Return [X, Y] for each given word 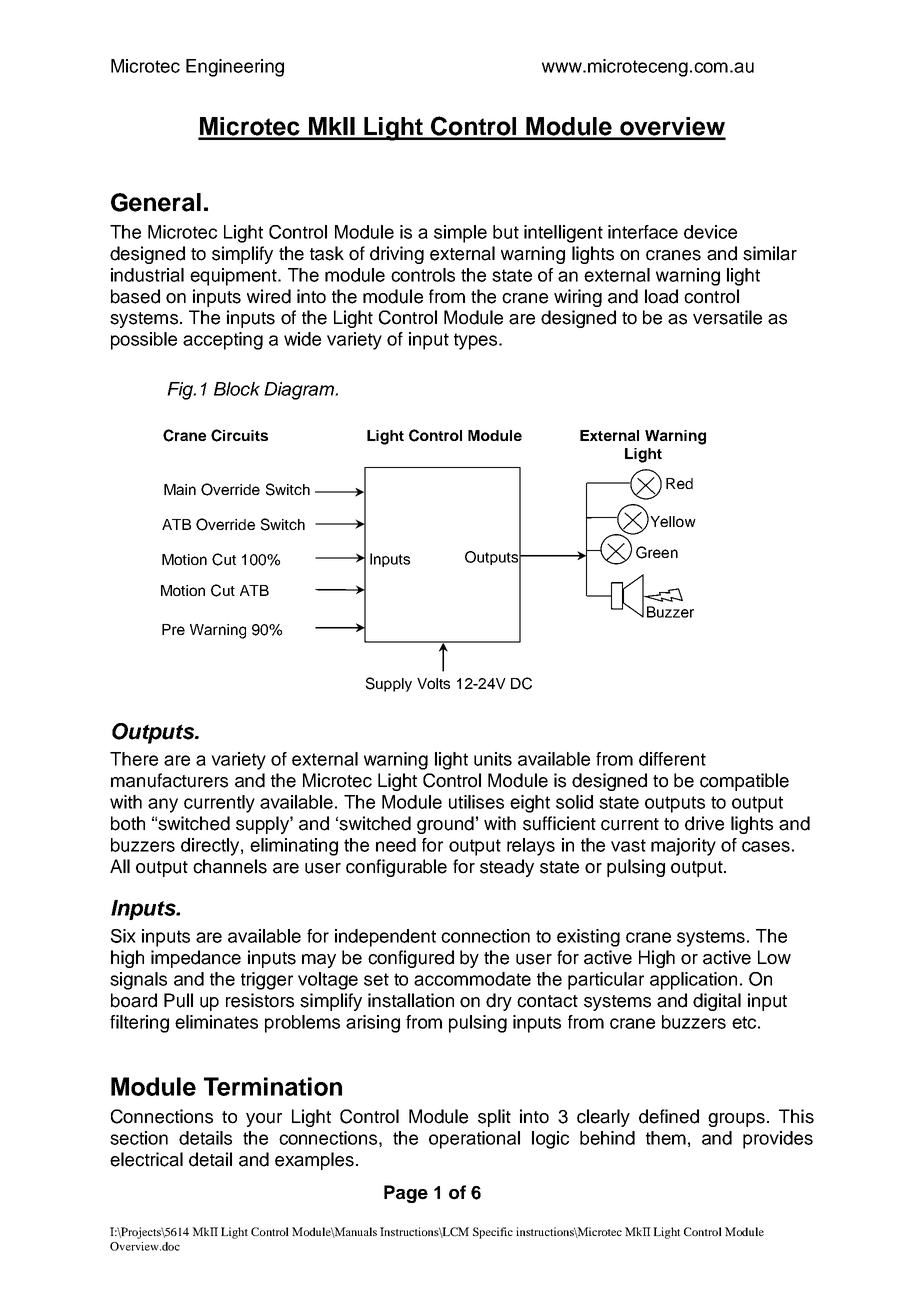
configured [411, 959]
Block [237, 389]
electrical [146, 1159]
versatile [727, 317]
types [477, 341]
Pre [173, 629]
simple [460, 234]
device [710, 232]
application [693, 981]
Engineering [235, 68]
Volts [433, 683]
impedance [196, 959]
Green [657, 552]
